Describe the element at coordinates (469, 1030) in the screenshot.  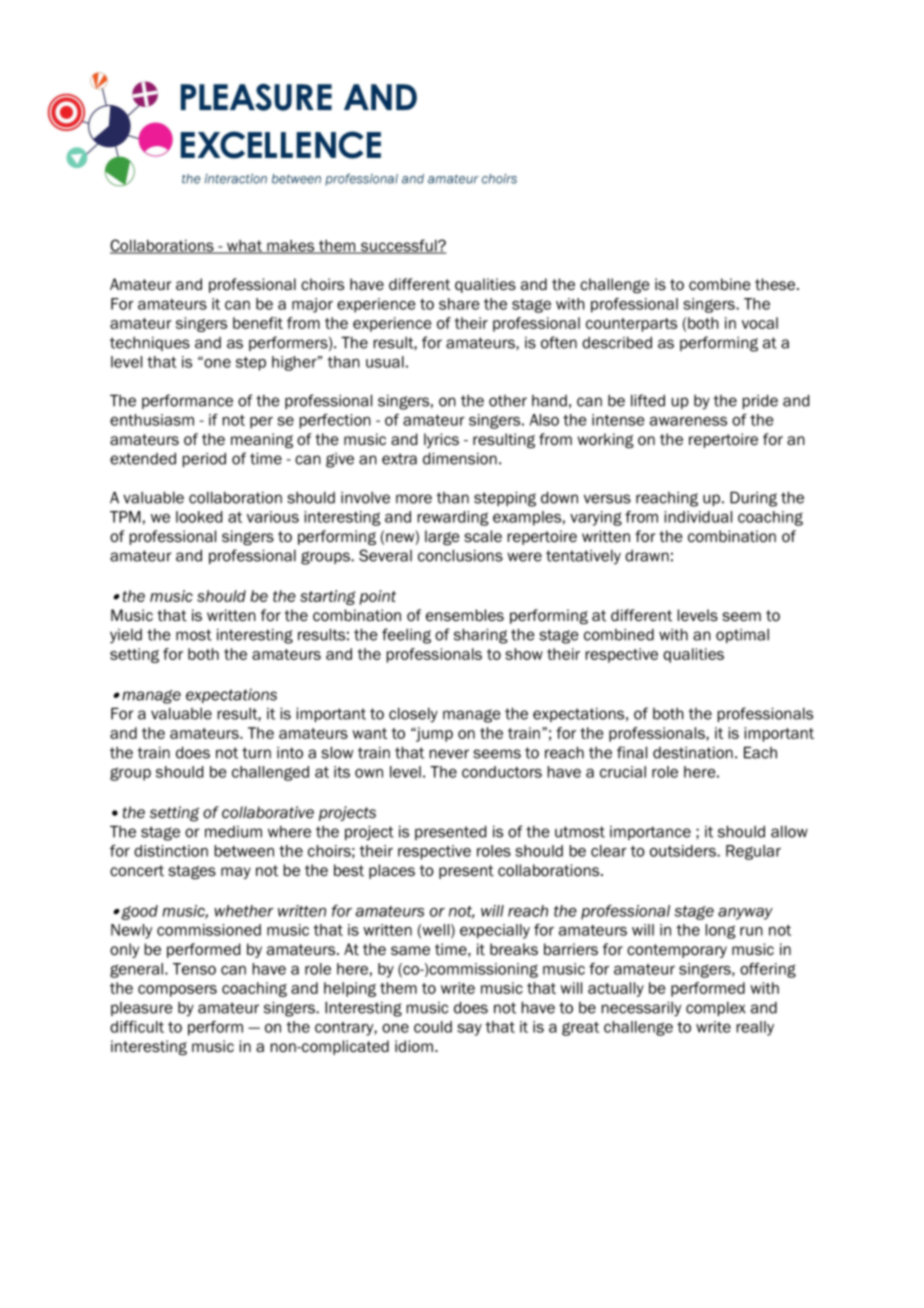
I see `say` at that location.
